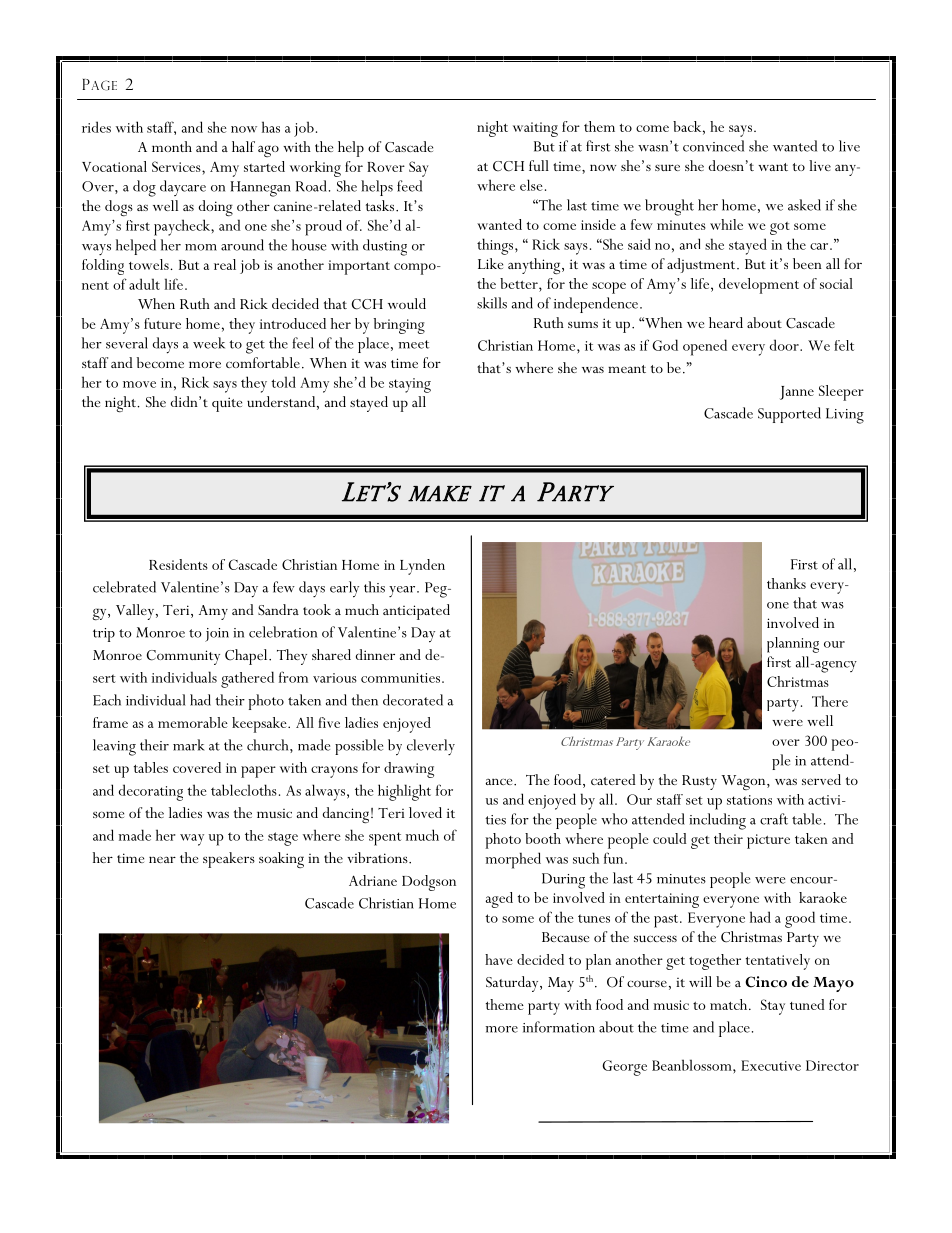 Image resolution: width=952 pixels, height=1233 pixels. Describe the element at coordinates (713, 146) in the document. I see `convinced` at that location.
